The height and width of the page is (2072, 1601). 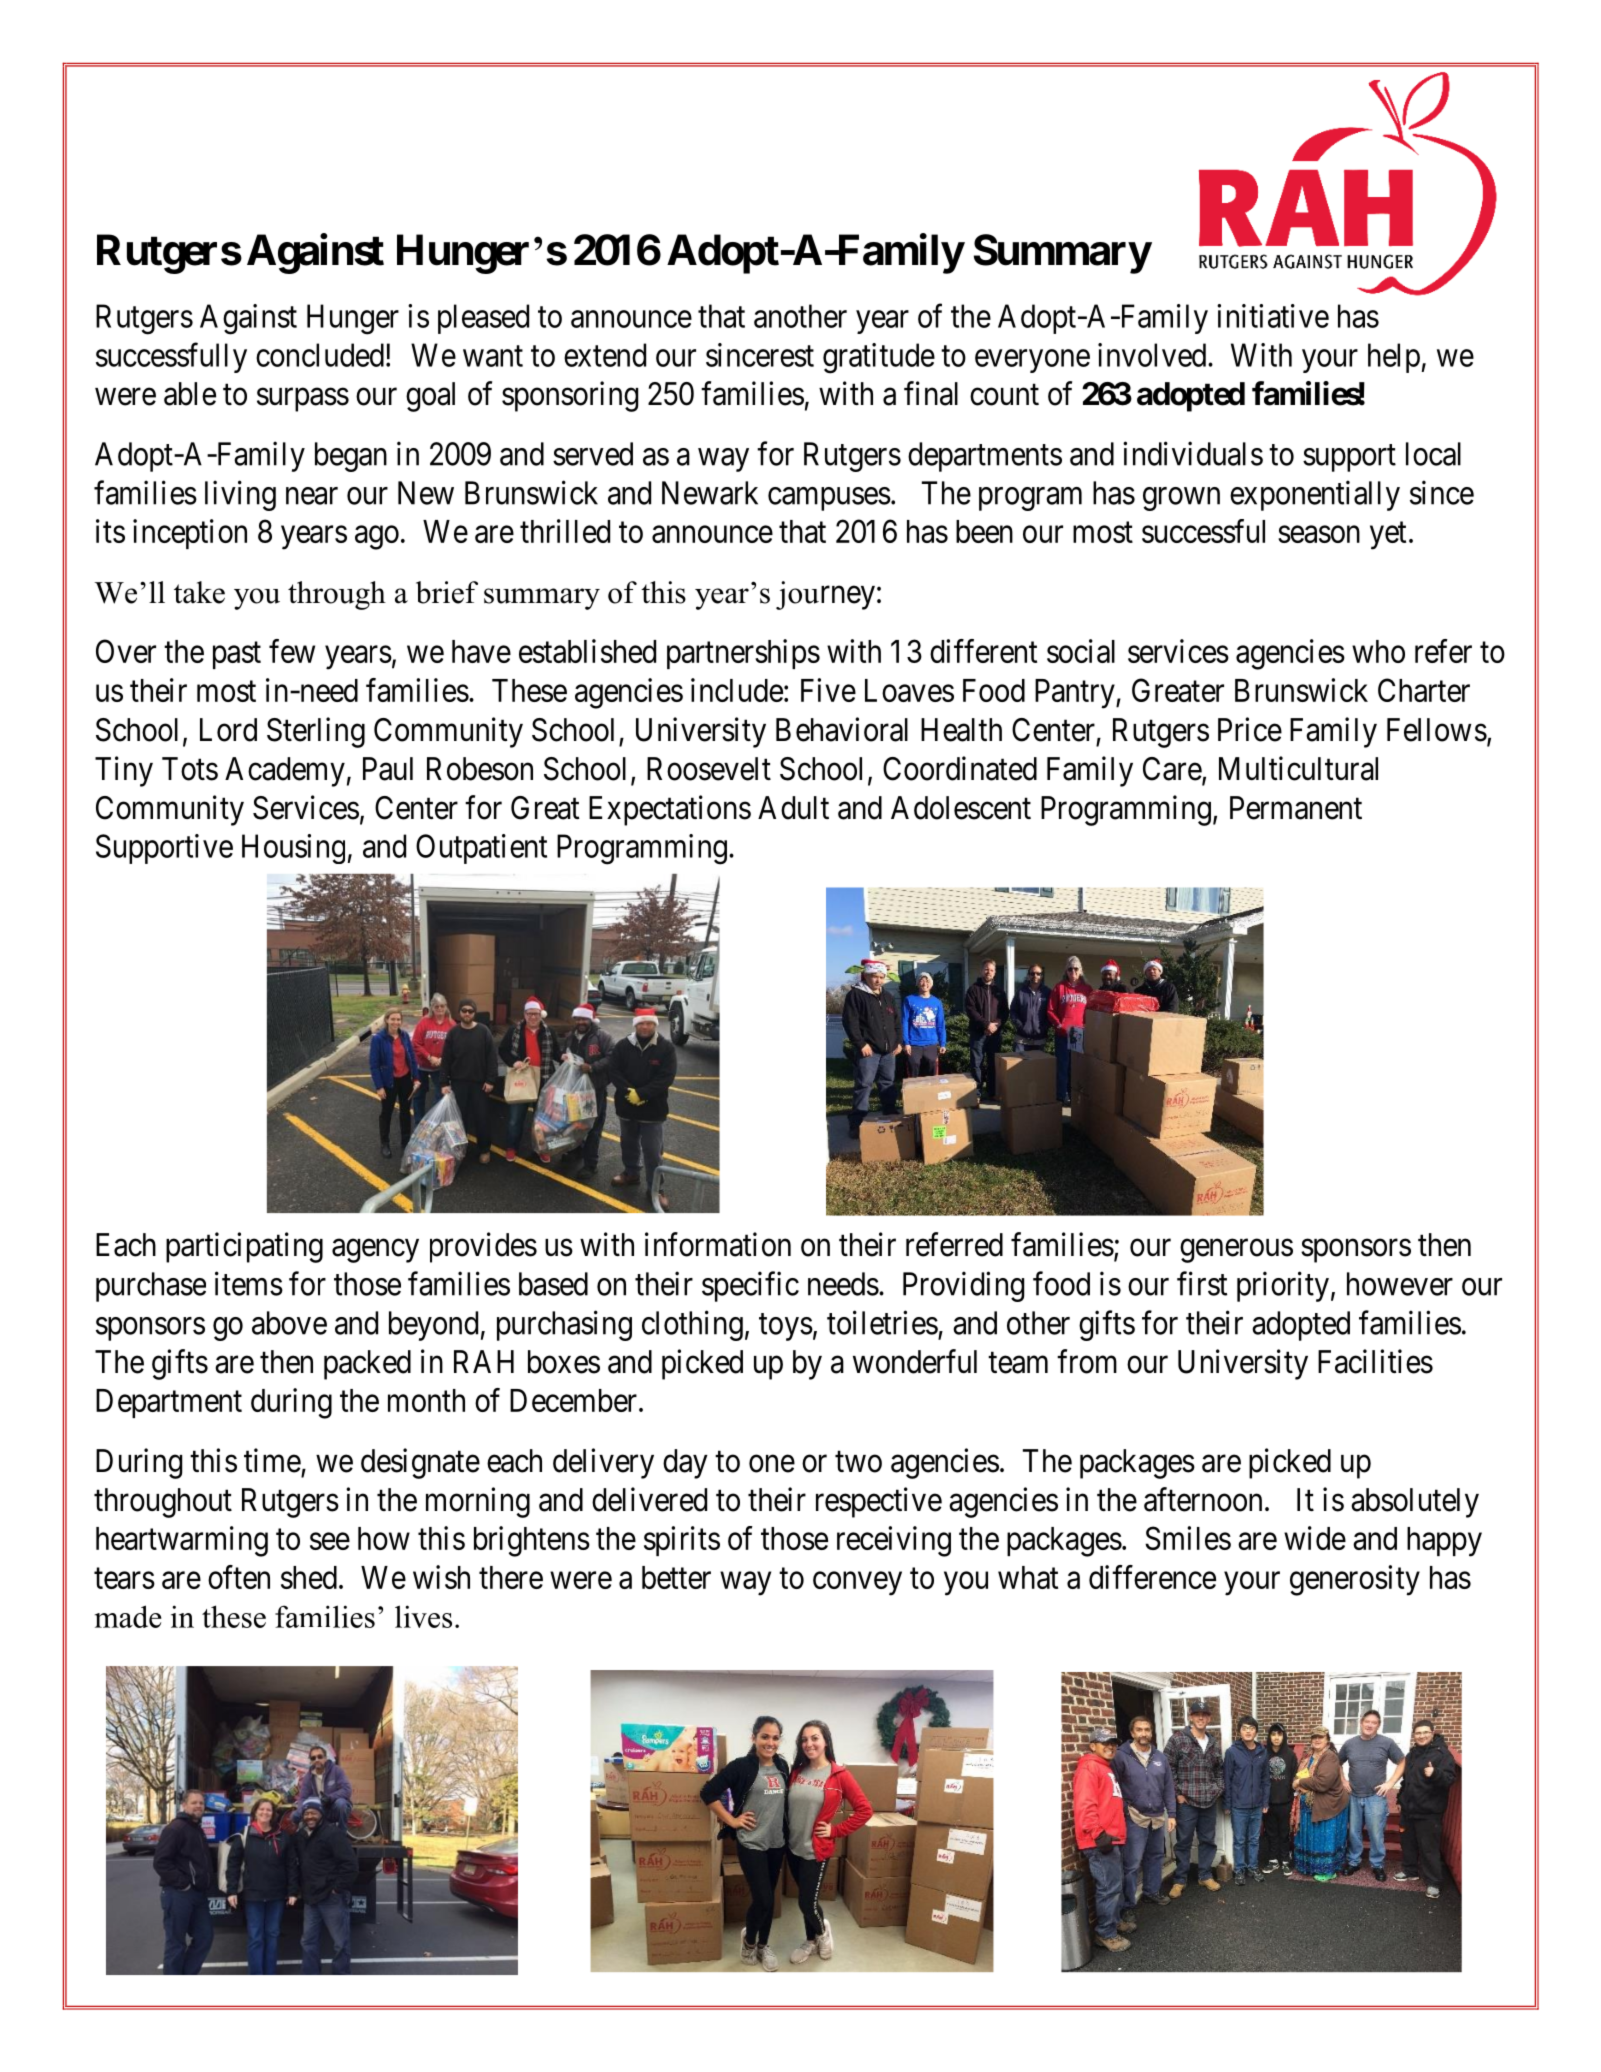 I want to click on specific, so click(x=750, y=1286).
